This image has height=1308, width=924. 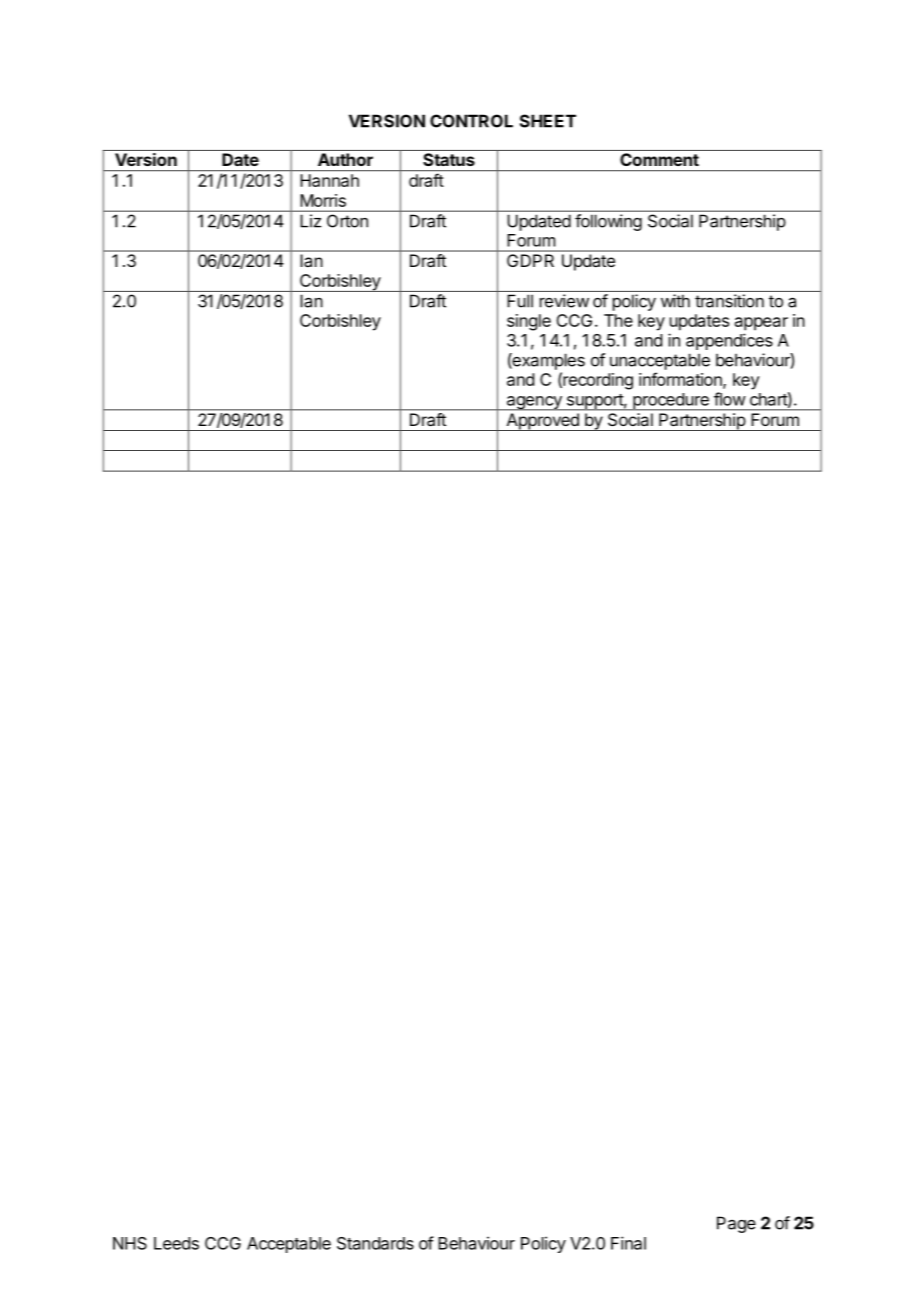 I want to click on following, so click(x=608, y=222).
